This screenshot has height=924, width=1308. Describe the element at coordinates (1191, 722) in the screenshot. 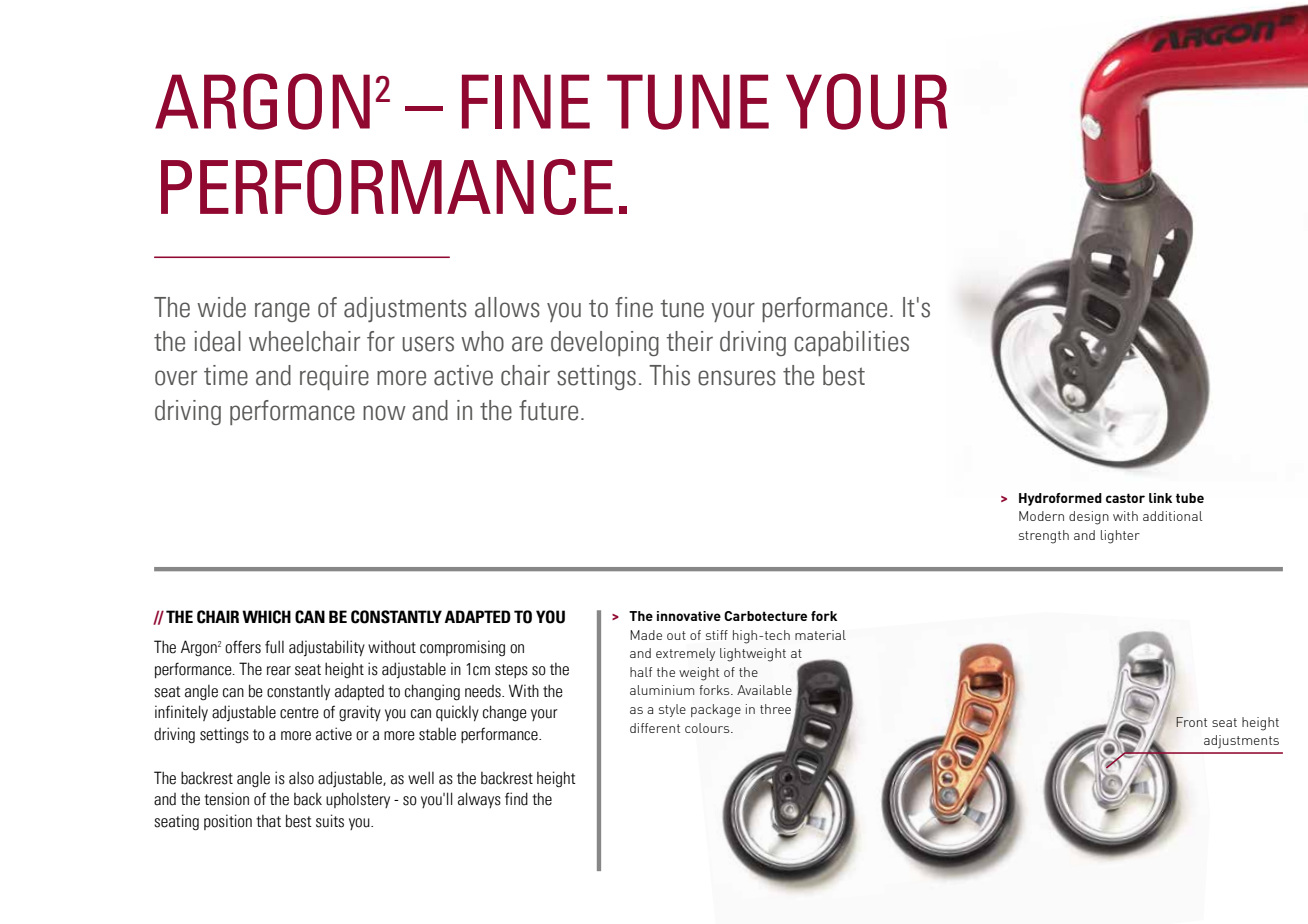

I see `Front` at that location.
